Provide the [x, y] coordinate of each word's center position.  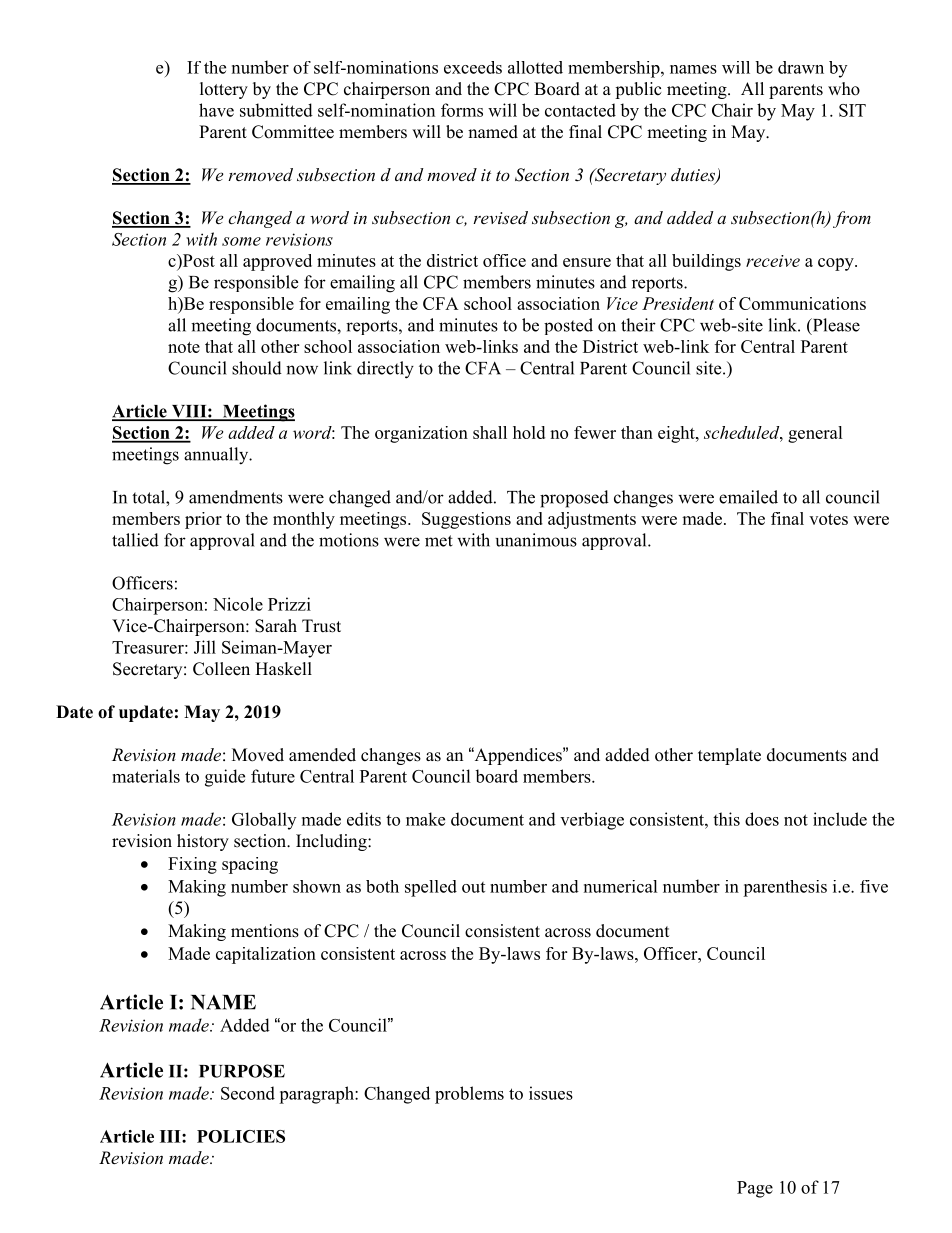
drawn [801, 67]
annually [217, 456]
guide [225, 778]
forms [462, 110]
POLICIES [241, 1136]
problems [469, 1095]
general [815, 434]
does [762, 819]
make [425, 819]
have [216, 110]
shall [490, 432]
